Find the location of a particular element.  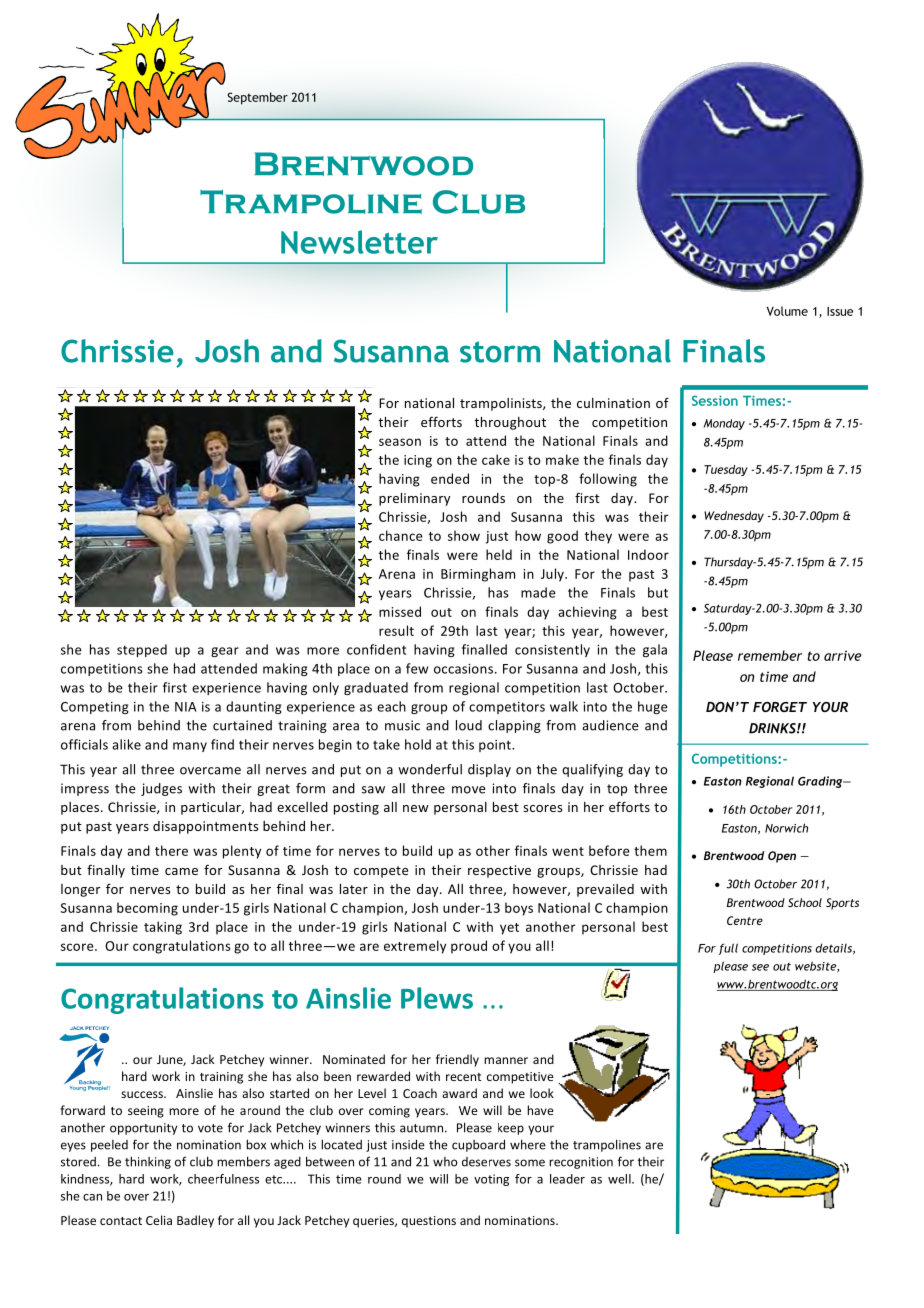

stepped is located at coordinates (142, 650).
